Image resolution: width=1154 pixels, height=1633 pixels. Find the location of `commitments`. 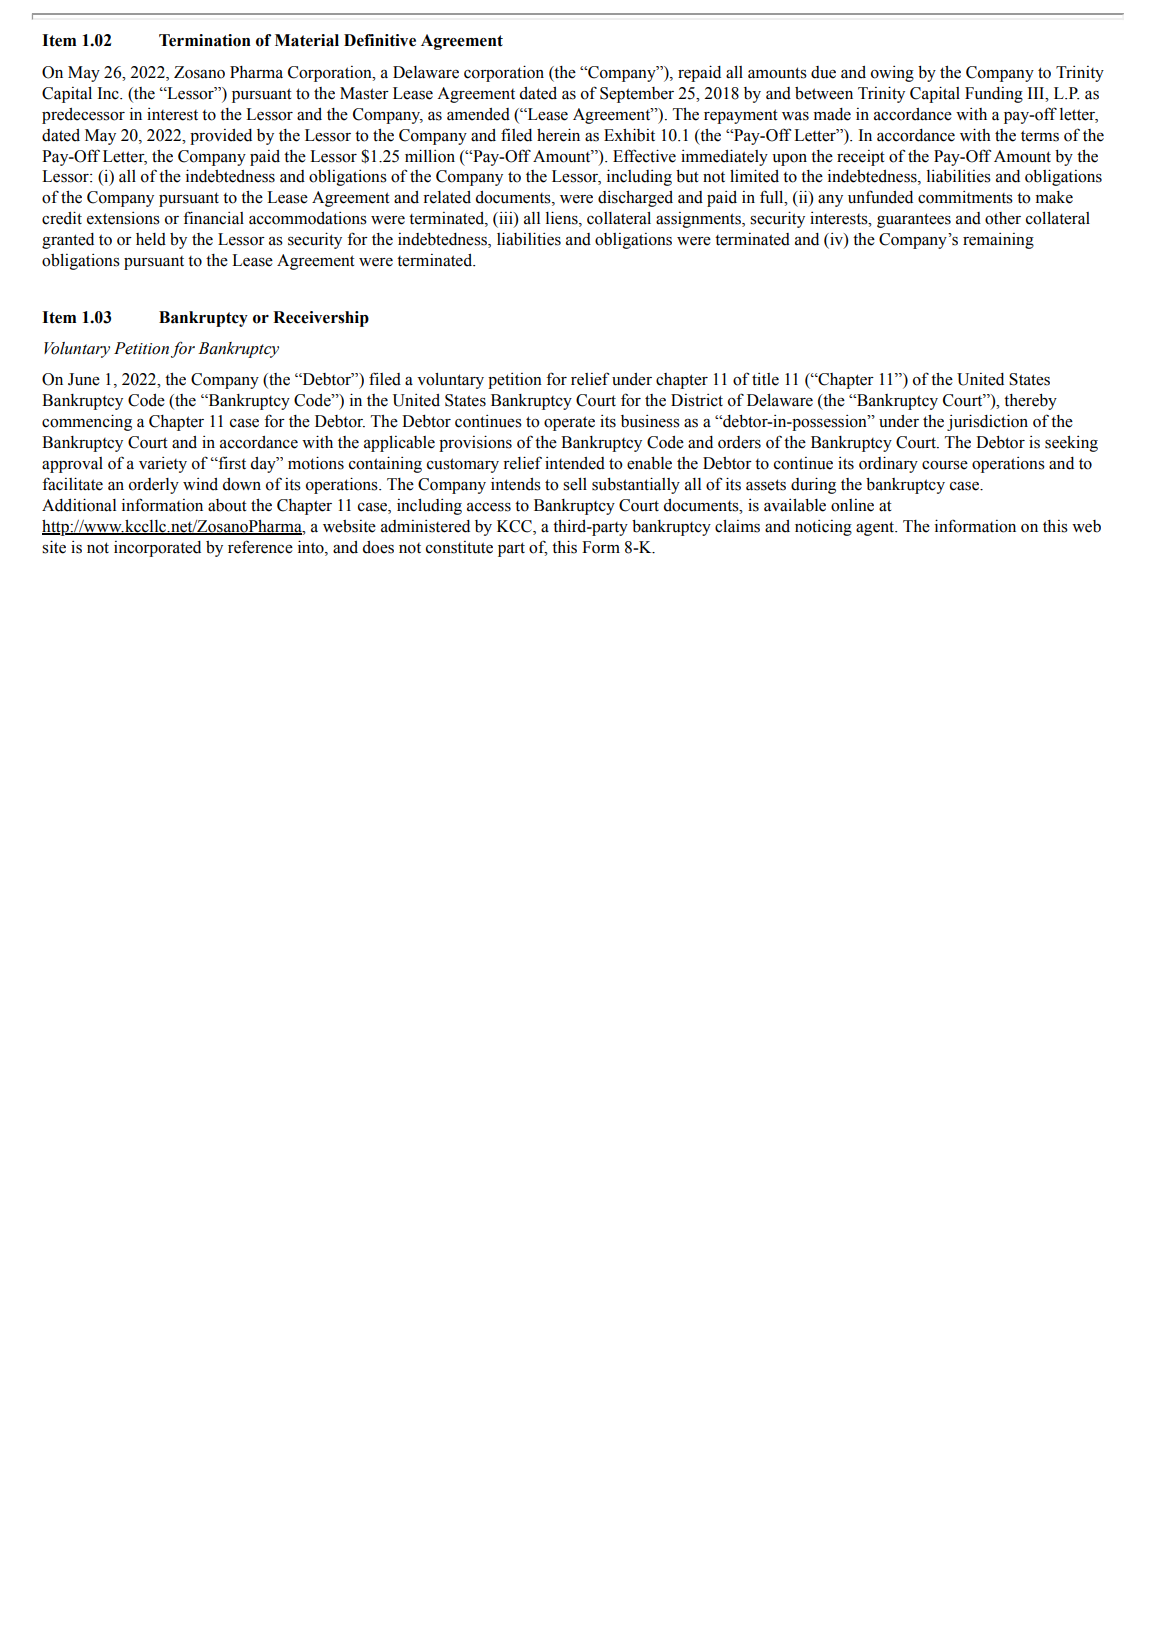

commitments is located at coordinates (965, 197).
